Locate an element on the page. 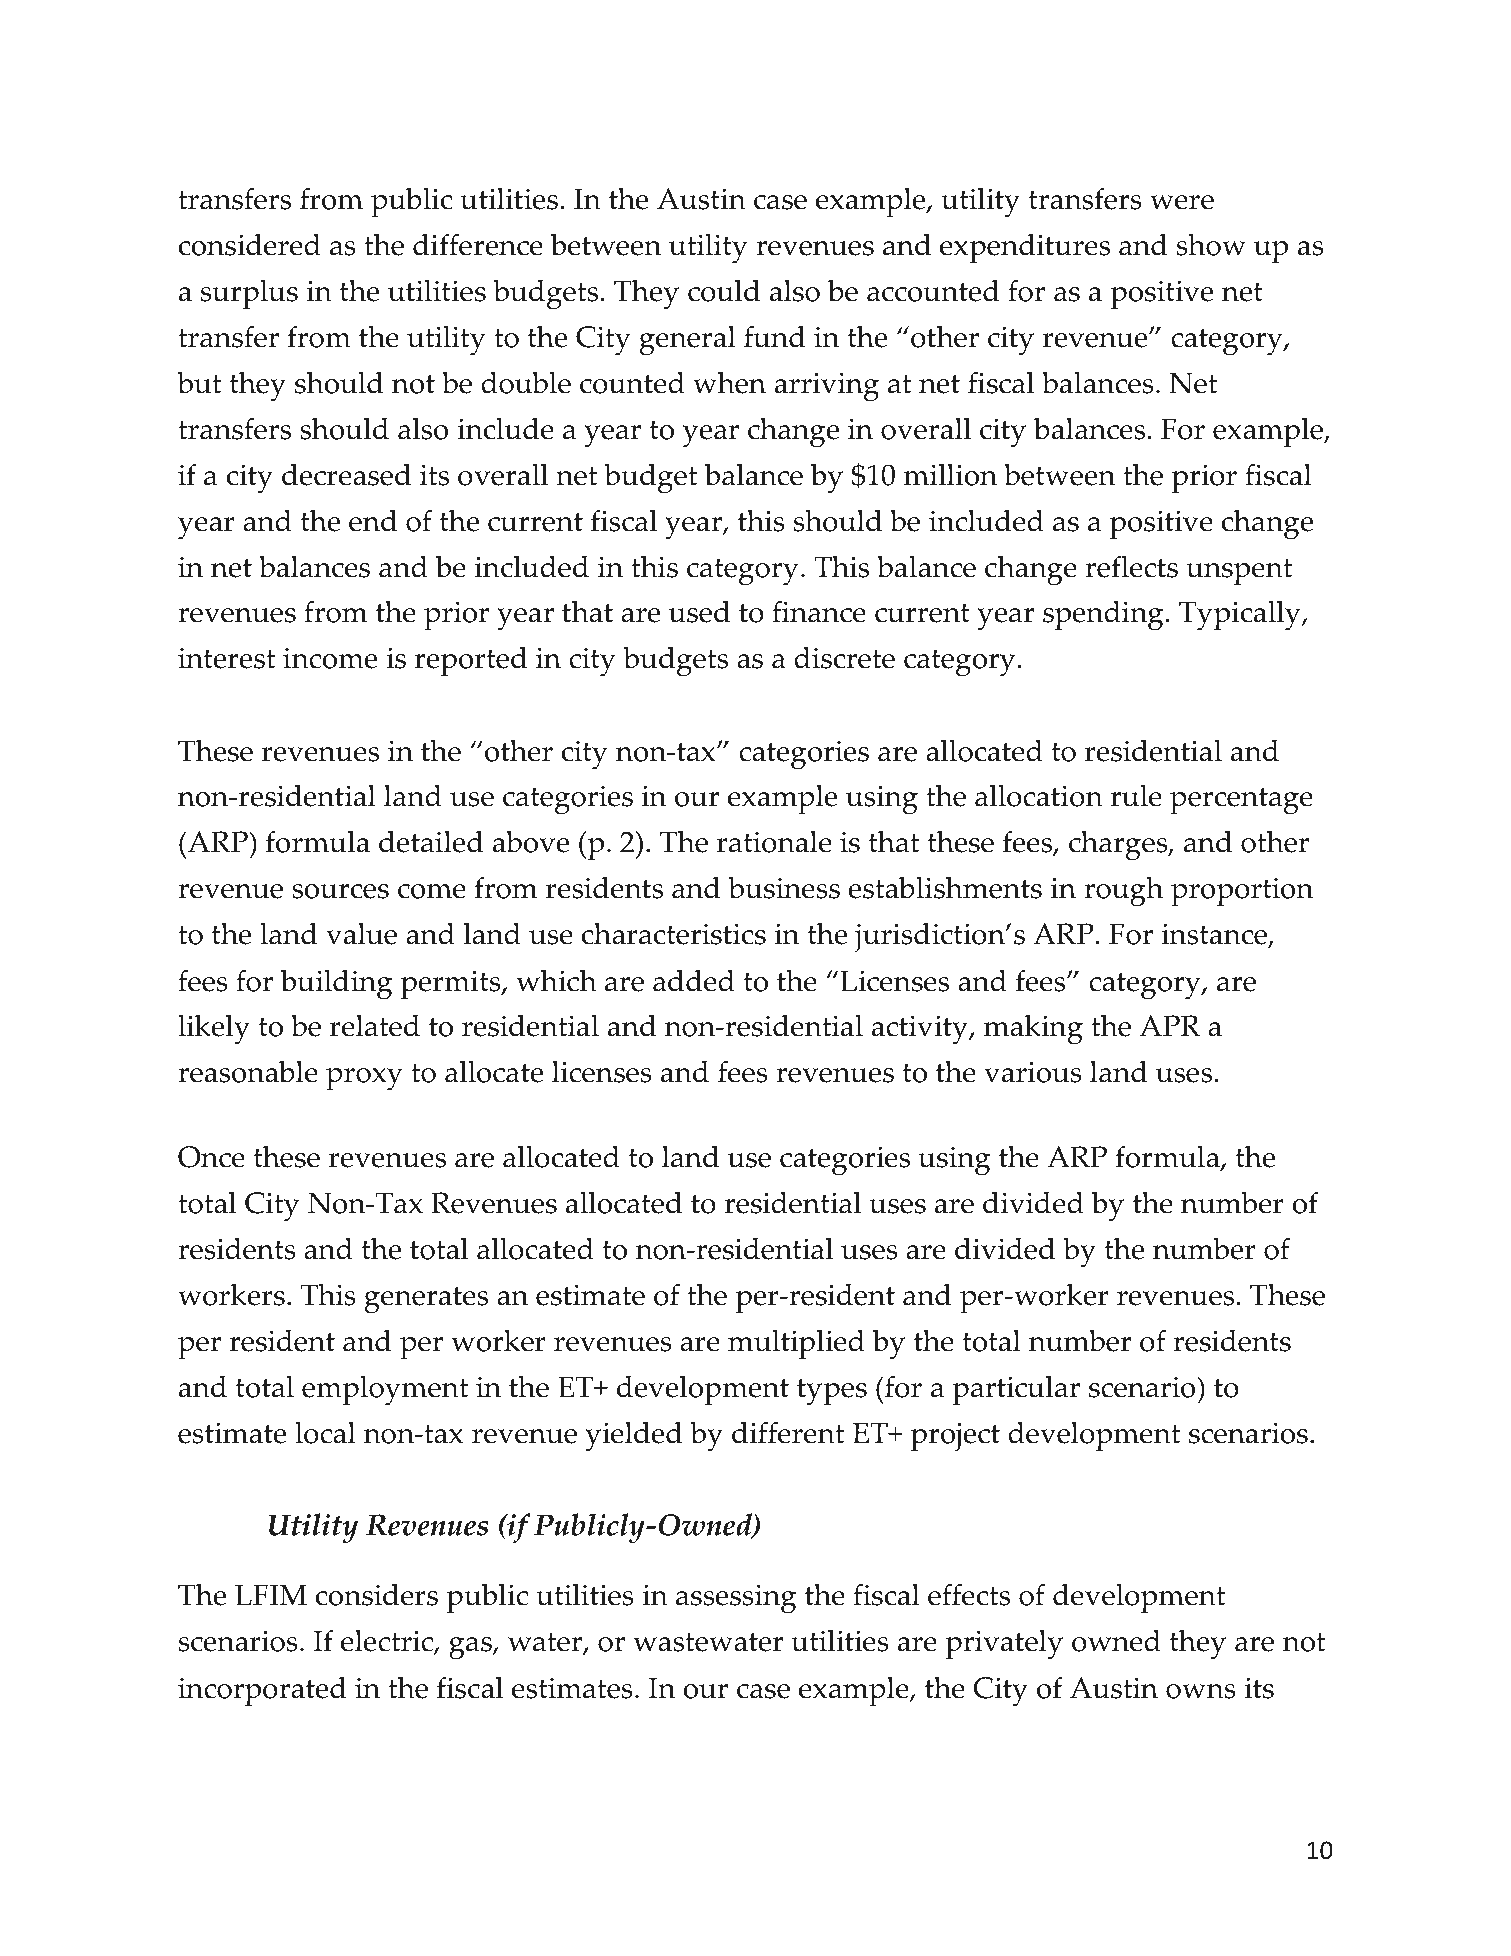  considered is located at coordinates (250, 244).
